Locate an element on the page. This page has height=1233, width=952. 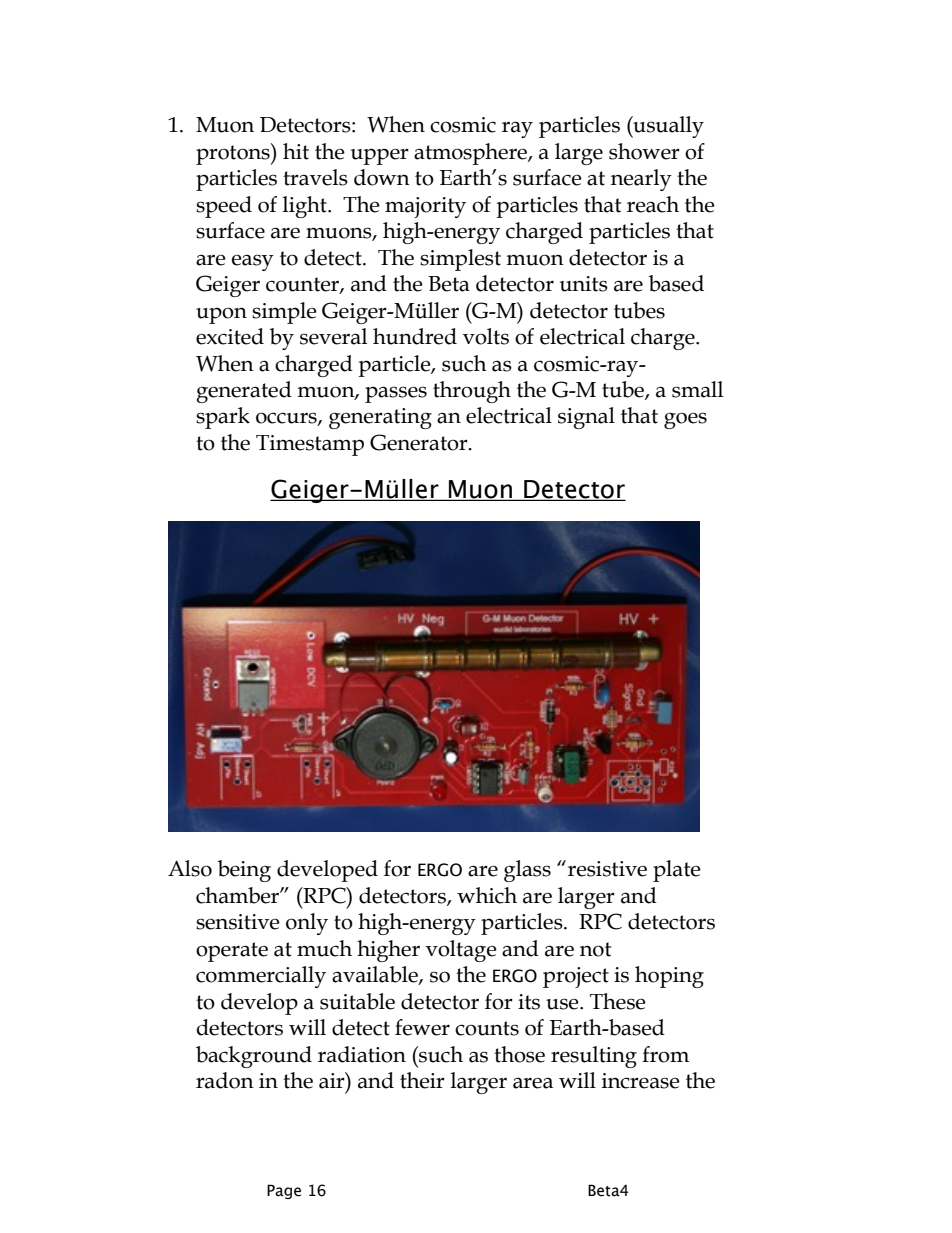
goes is located at coordinates (685, 420).
